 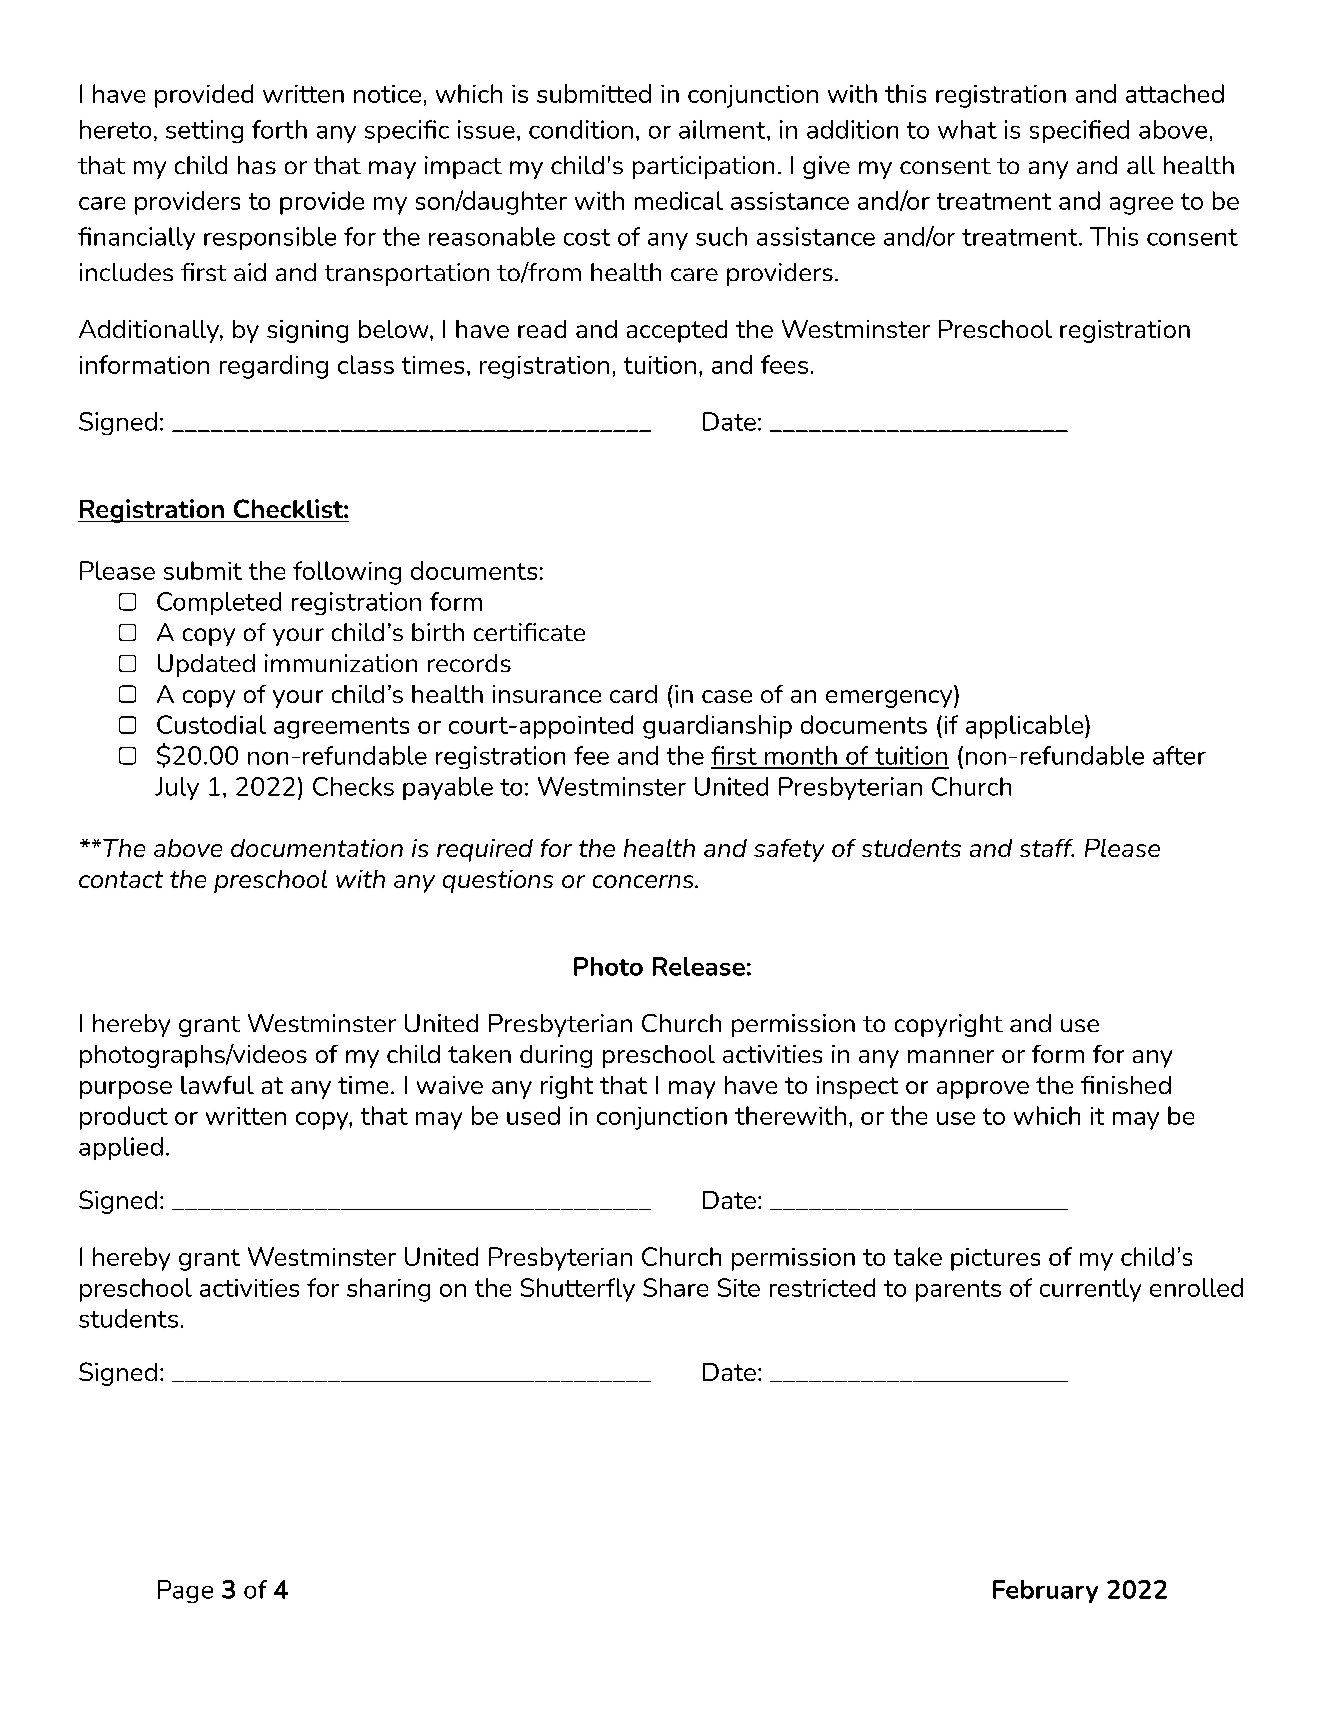 What do you see at coordinates (185, 1591) in the screenshot?
I see `Page` at bounding box center [185, 1591].
